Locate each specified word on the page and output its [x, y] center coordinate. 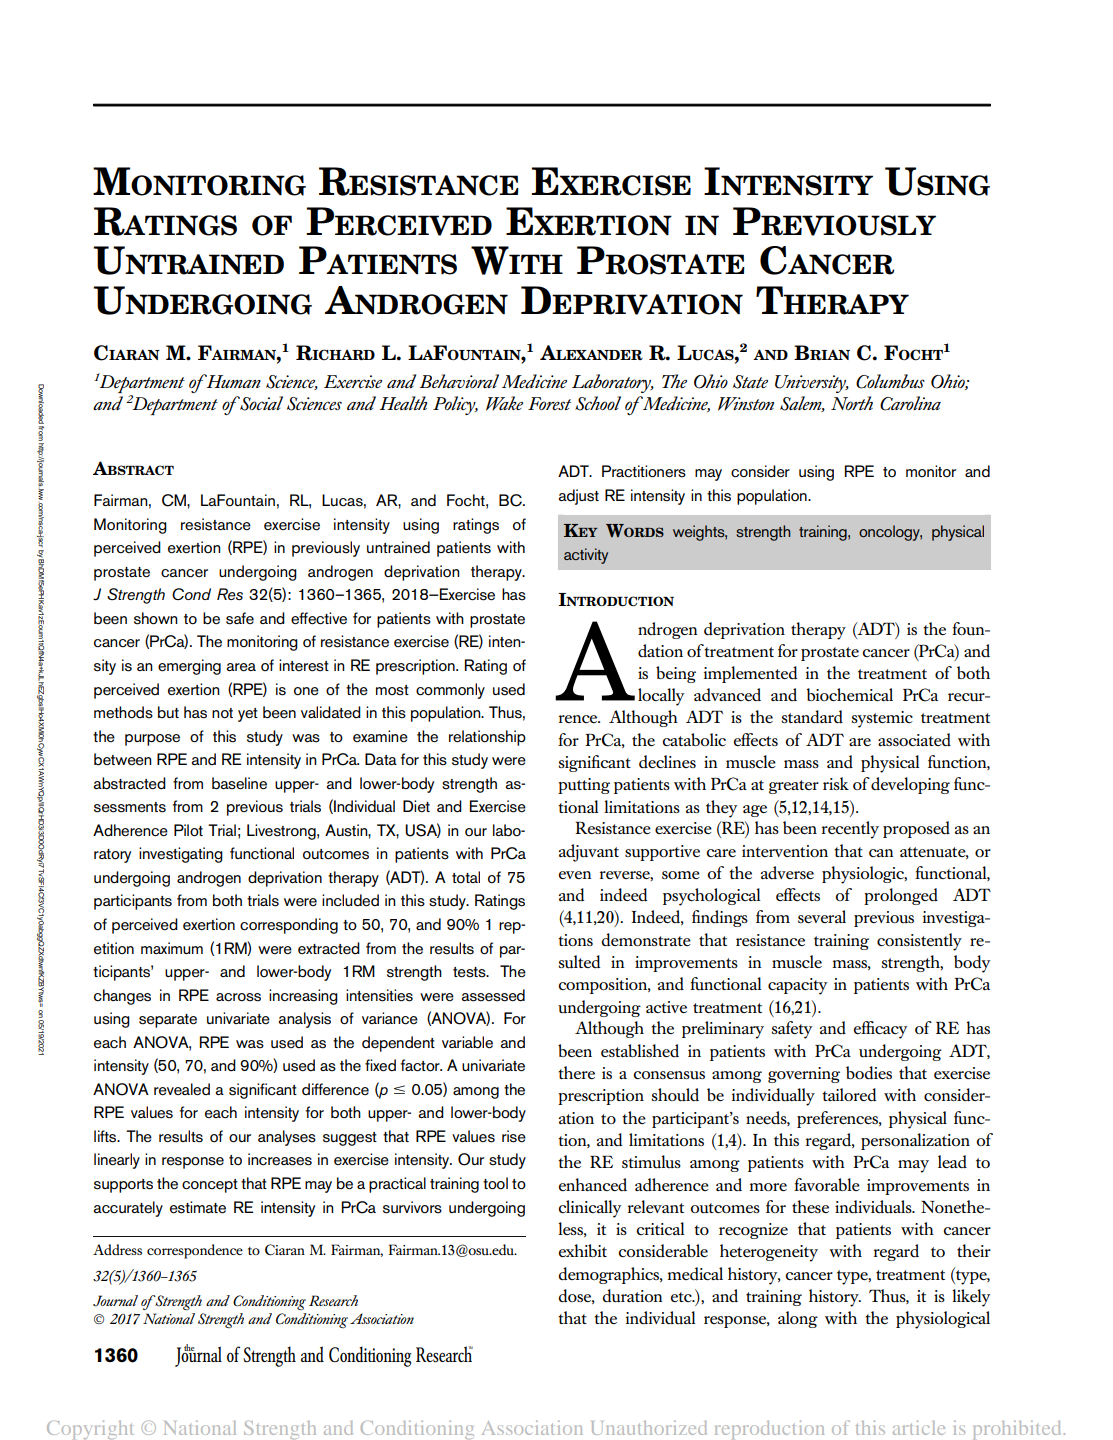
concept [210, 1186]
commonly [450, 691]
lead [952, 1161]
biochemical [849, 694]
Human [232, 381]
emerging [189, 667]
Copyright [90, 1430]
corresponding [289, 926]
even [575, 875]
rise [514, 1136]
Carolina [910, 403]
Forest [549, 403]
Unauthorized [649, 1427]
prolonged [901, 896]
